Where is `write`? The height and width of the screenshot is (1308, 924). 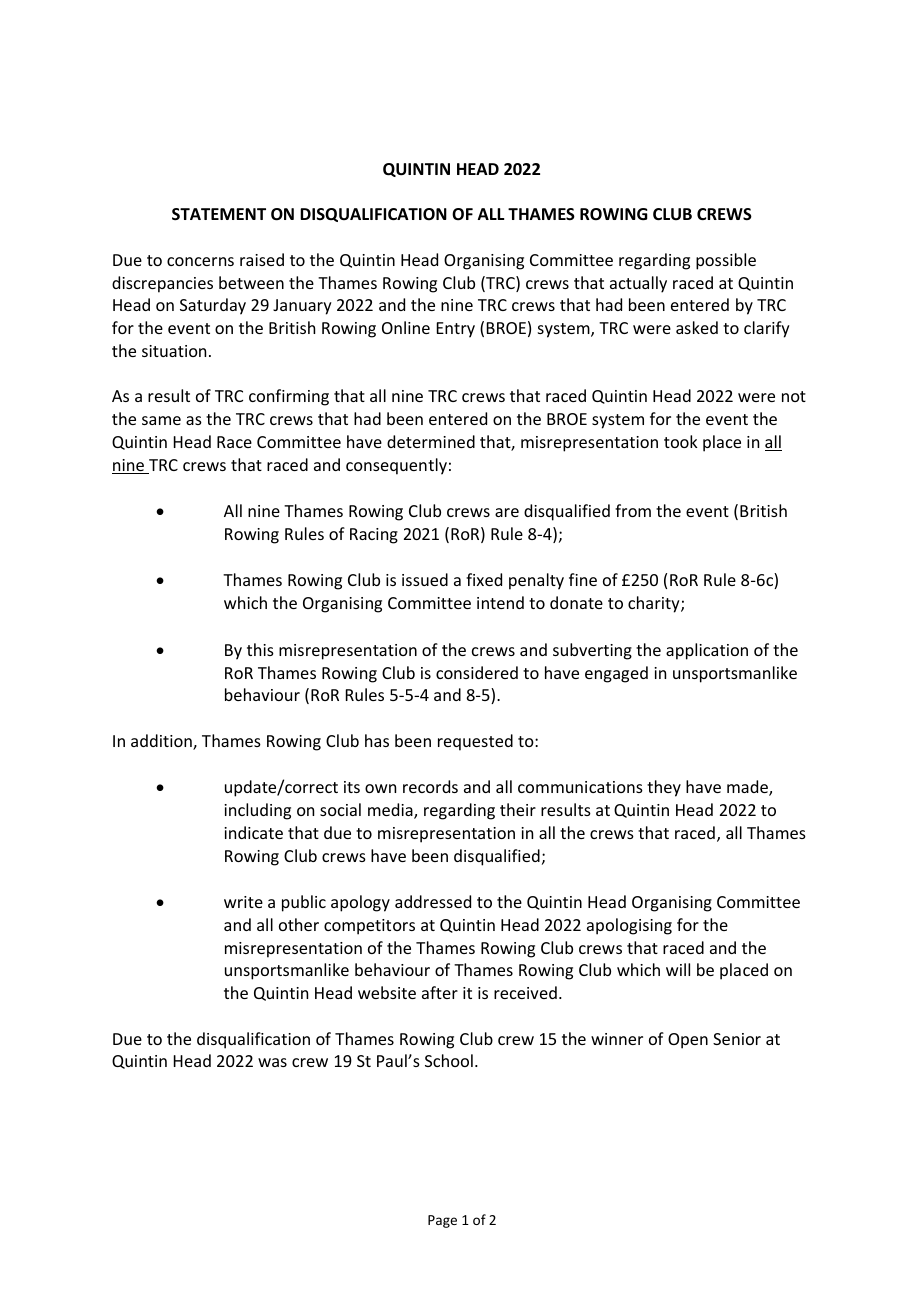
write is located at coordinates (243, 902).
